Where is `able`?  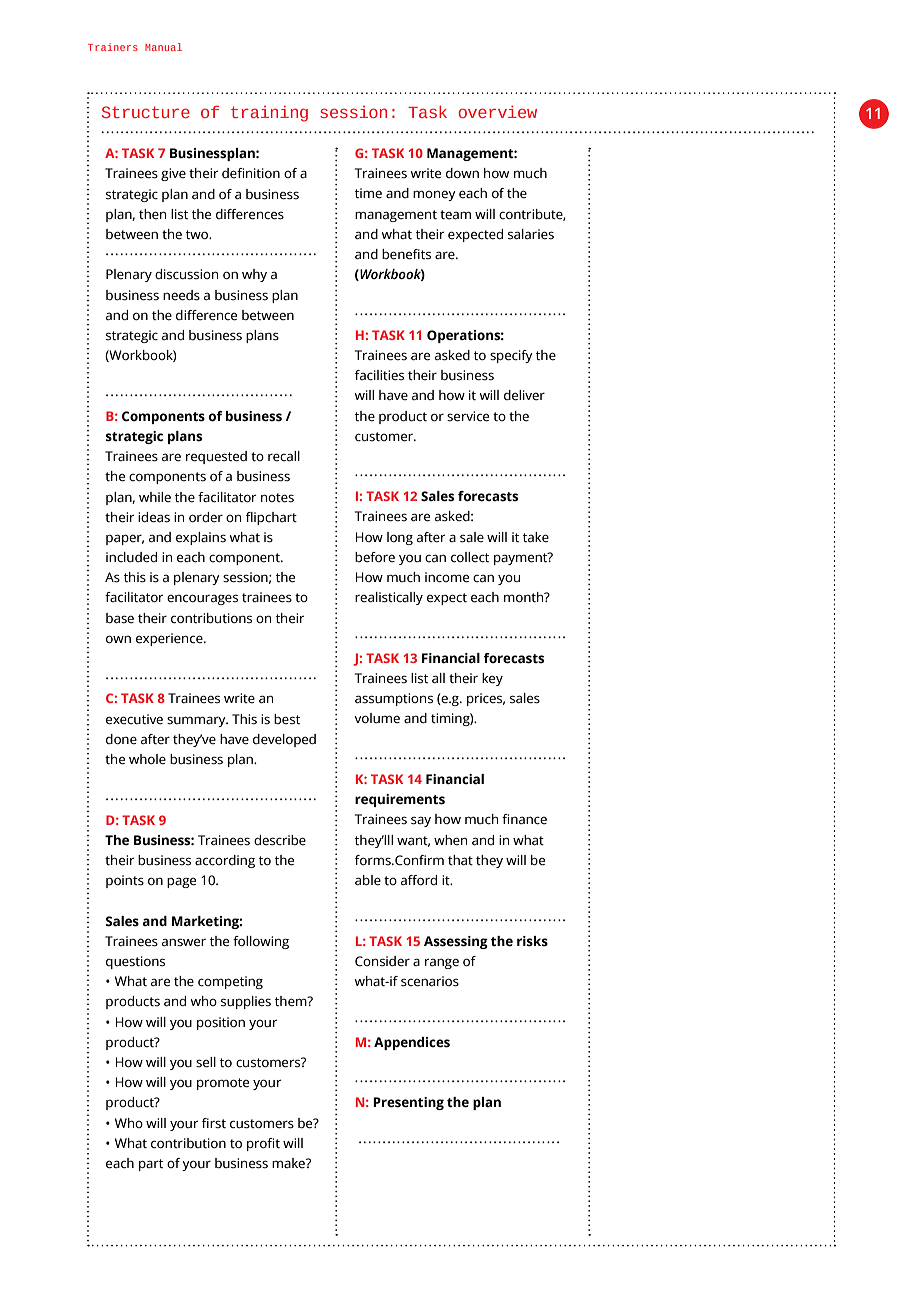 able is located at coordinates (368, 880).
